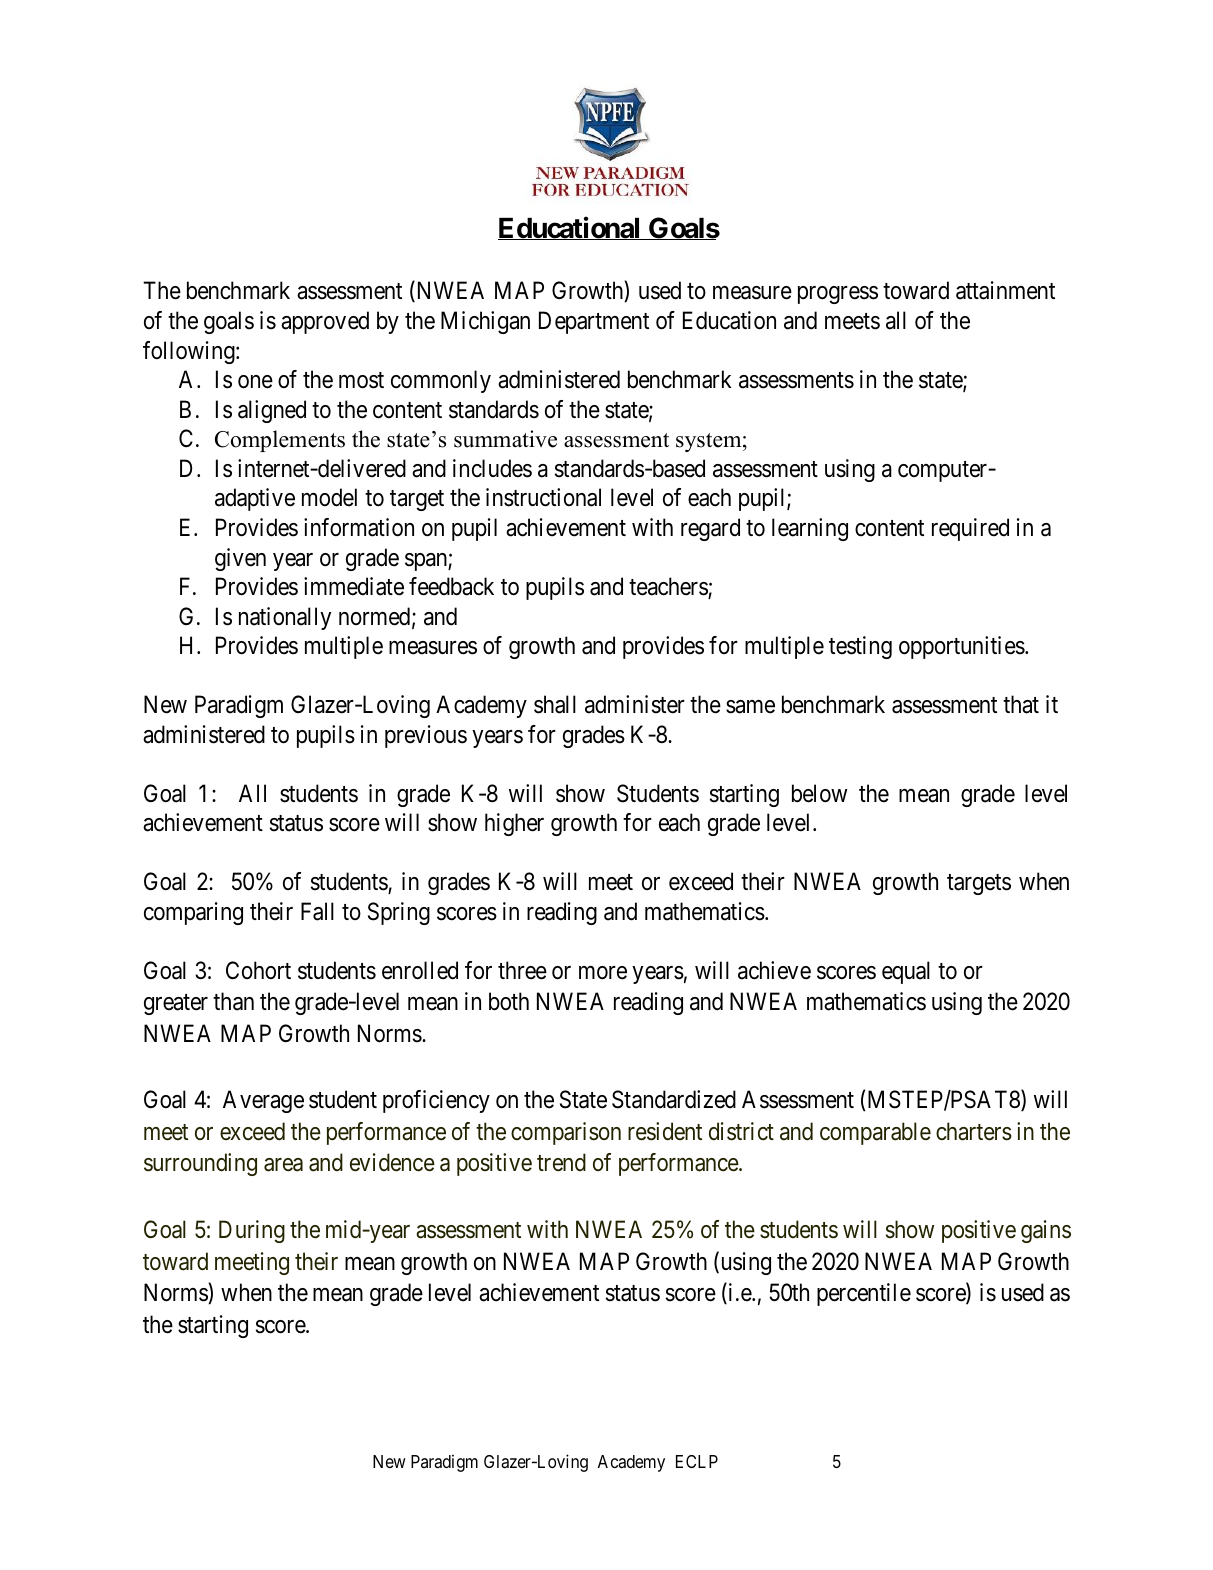 The image size is (1213, 1570). I want to click on percentile, so click(864, 1294).
